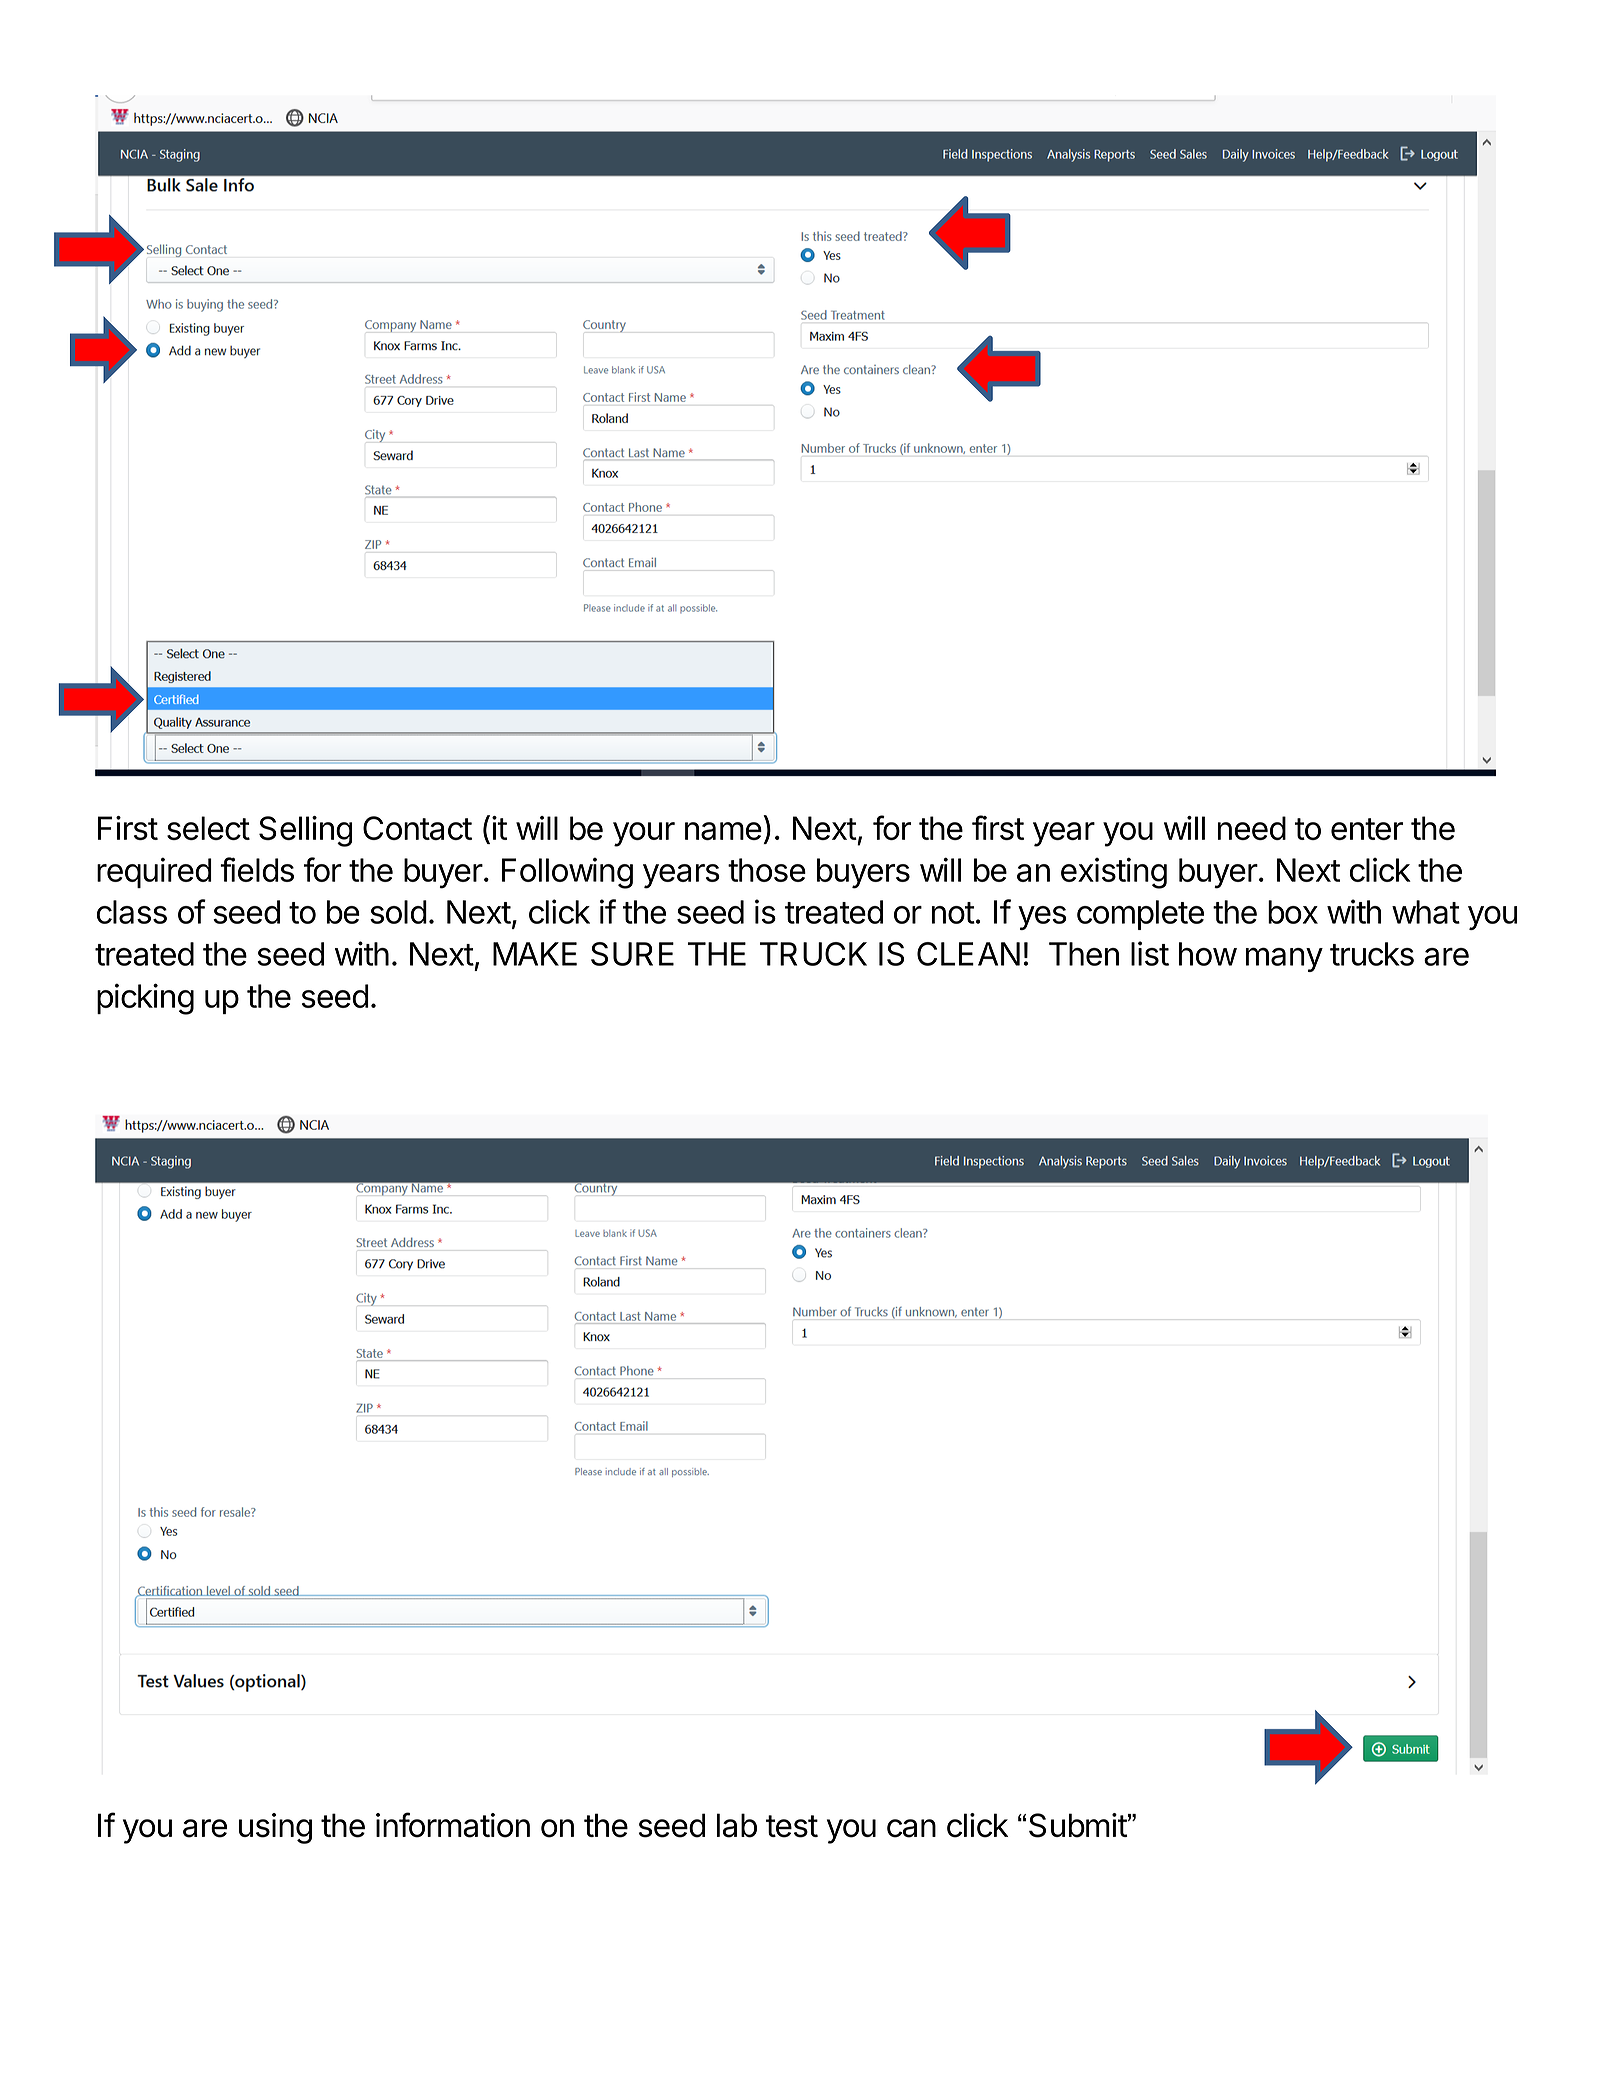 The height and width of the screenshot is (2095, 1619). I want to click on those, so click(767, 870).
